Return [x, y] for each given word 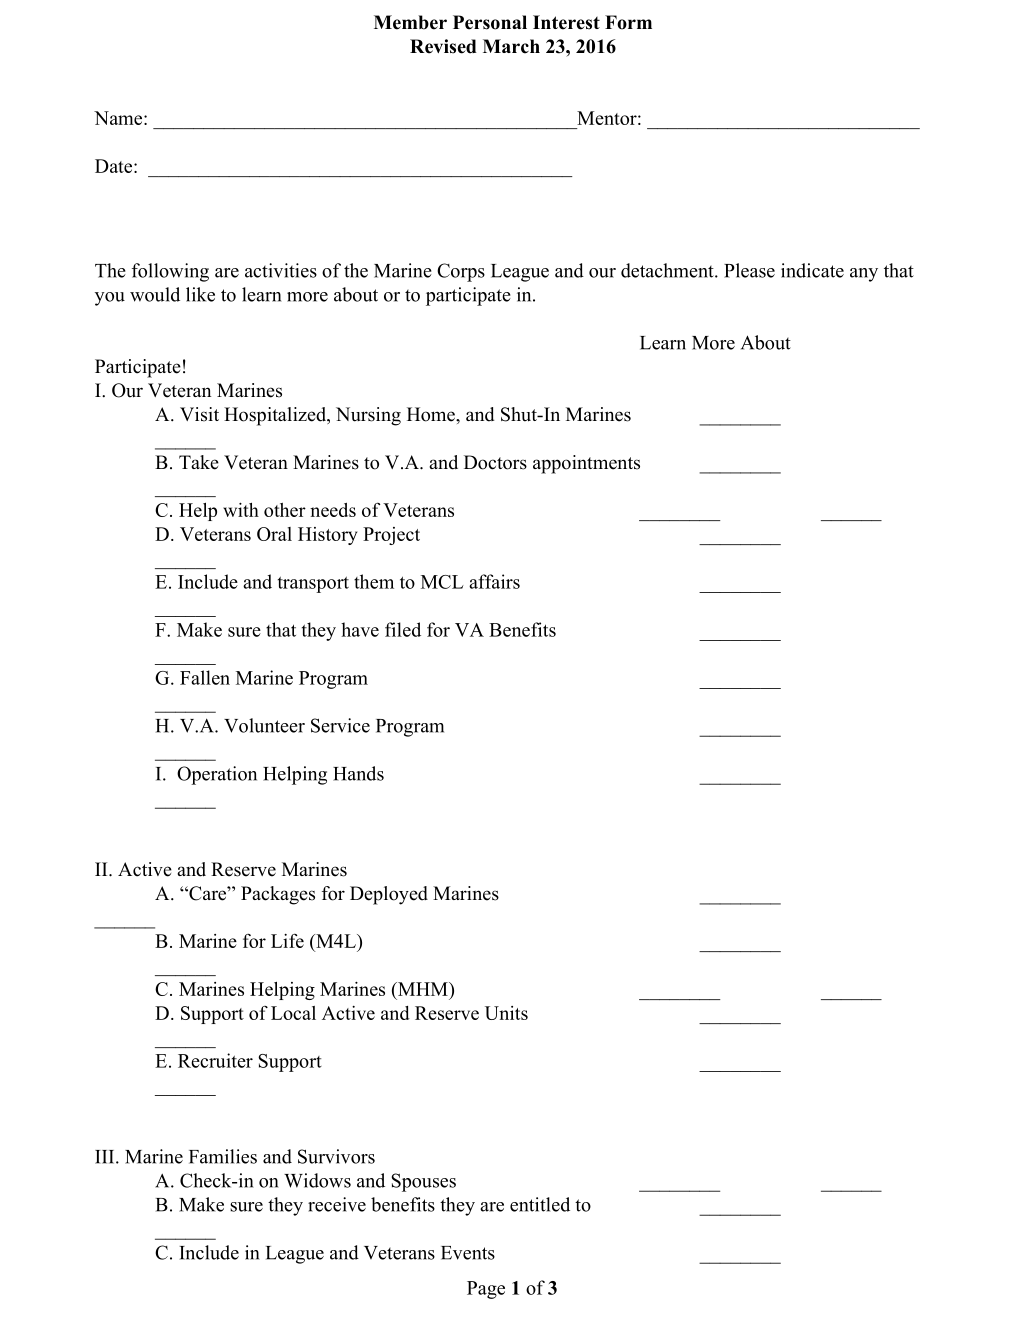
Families [223, 1156]
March [511, 46]
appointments [586, 464]
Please [749, 270]
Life [287, 941]
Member [410, 22]
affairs [494, 581]
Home [432, 414]
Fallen [205, 677]
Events [468, 1253]
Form [628, 22]
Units [506, 1013]
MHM [423, 989]
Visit [199, 414]
